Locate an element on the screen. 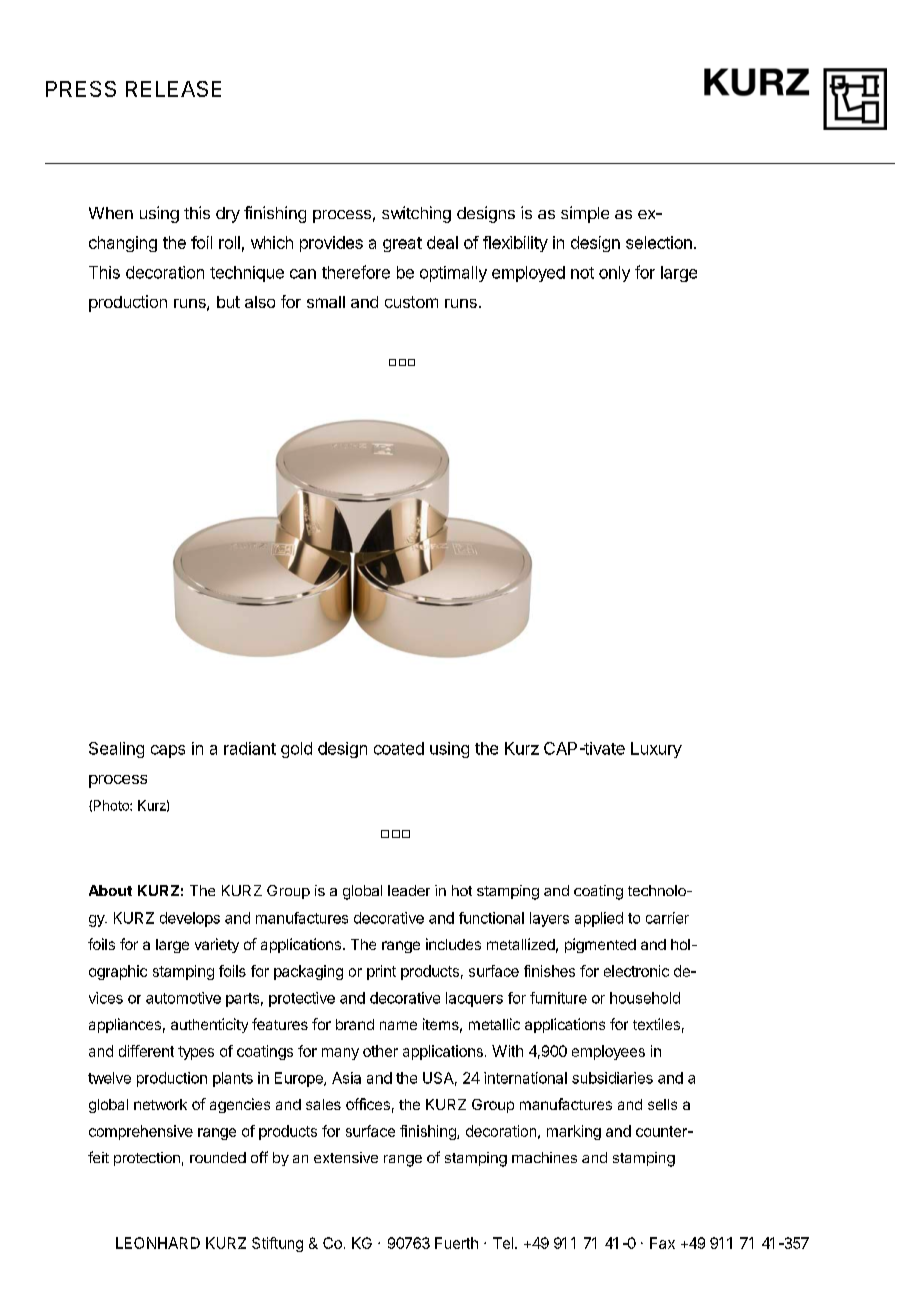 The image size is (924, 1308). RELEASE is located at coordinates (173, 89).
